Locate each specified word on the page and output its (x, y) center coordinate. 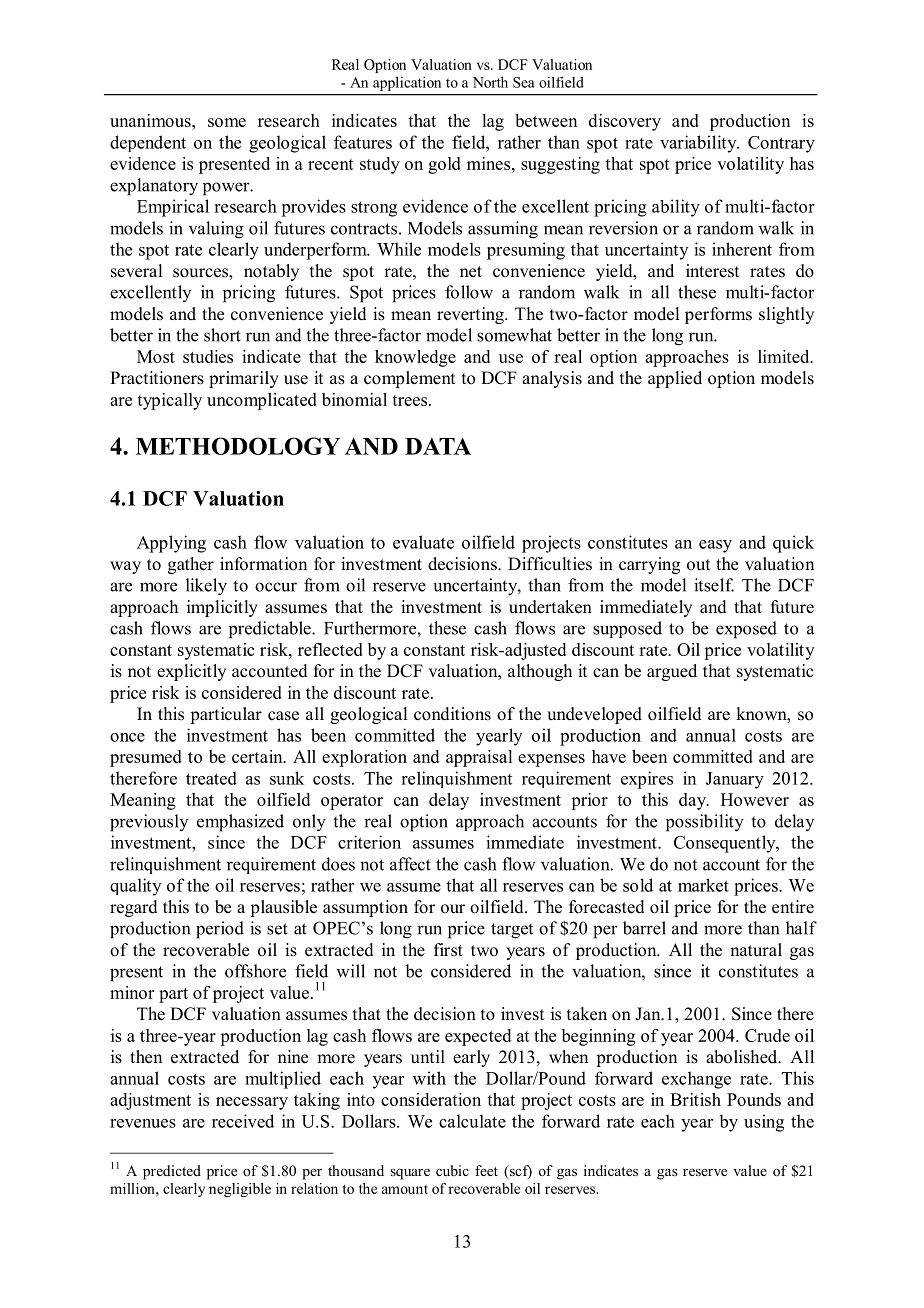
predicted (172, 1172)
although (540, 672)
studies (208, 356)
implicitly (222, 608)
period (220, 930)
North (490, 82)
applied (675, 379)
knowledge (415, 358)
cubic (452, 1170)
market (703, 885)
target (512, 931)
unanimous (151, 120)
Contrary (781, 144)
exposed (746, 630)
